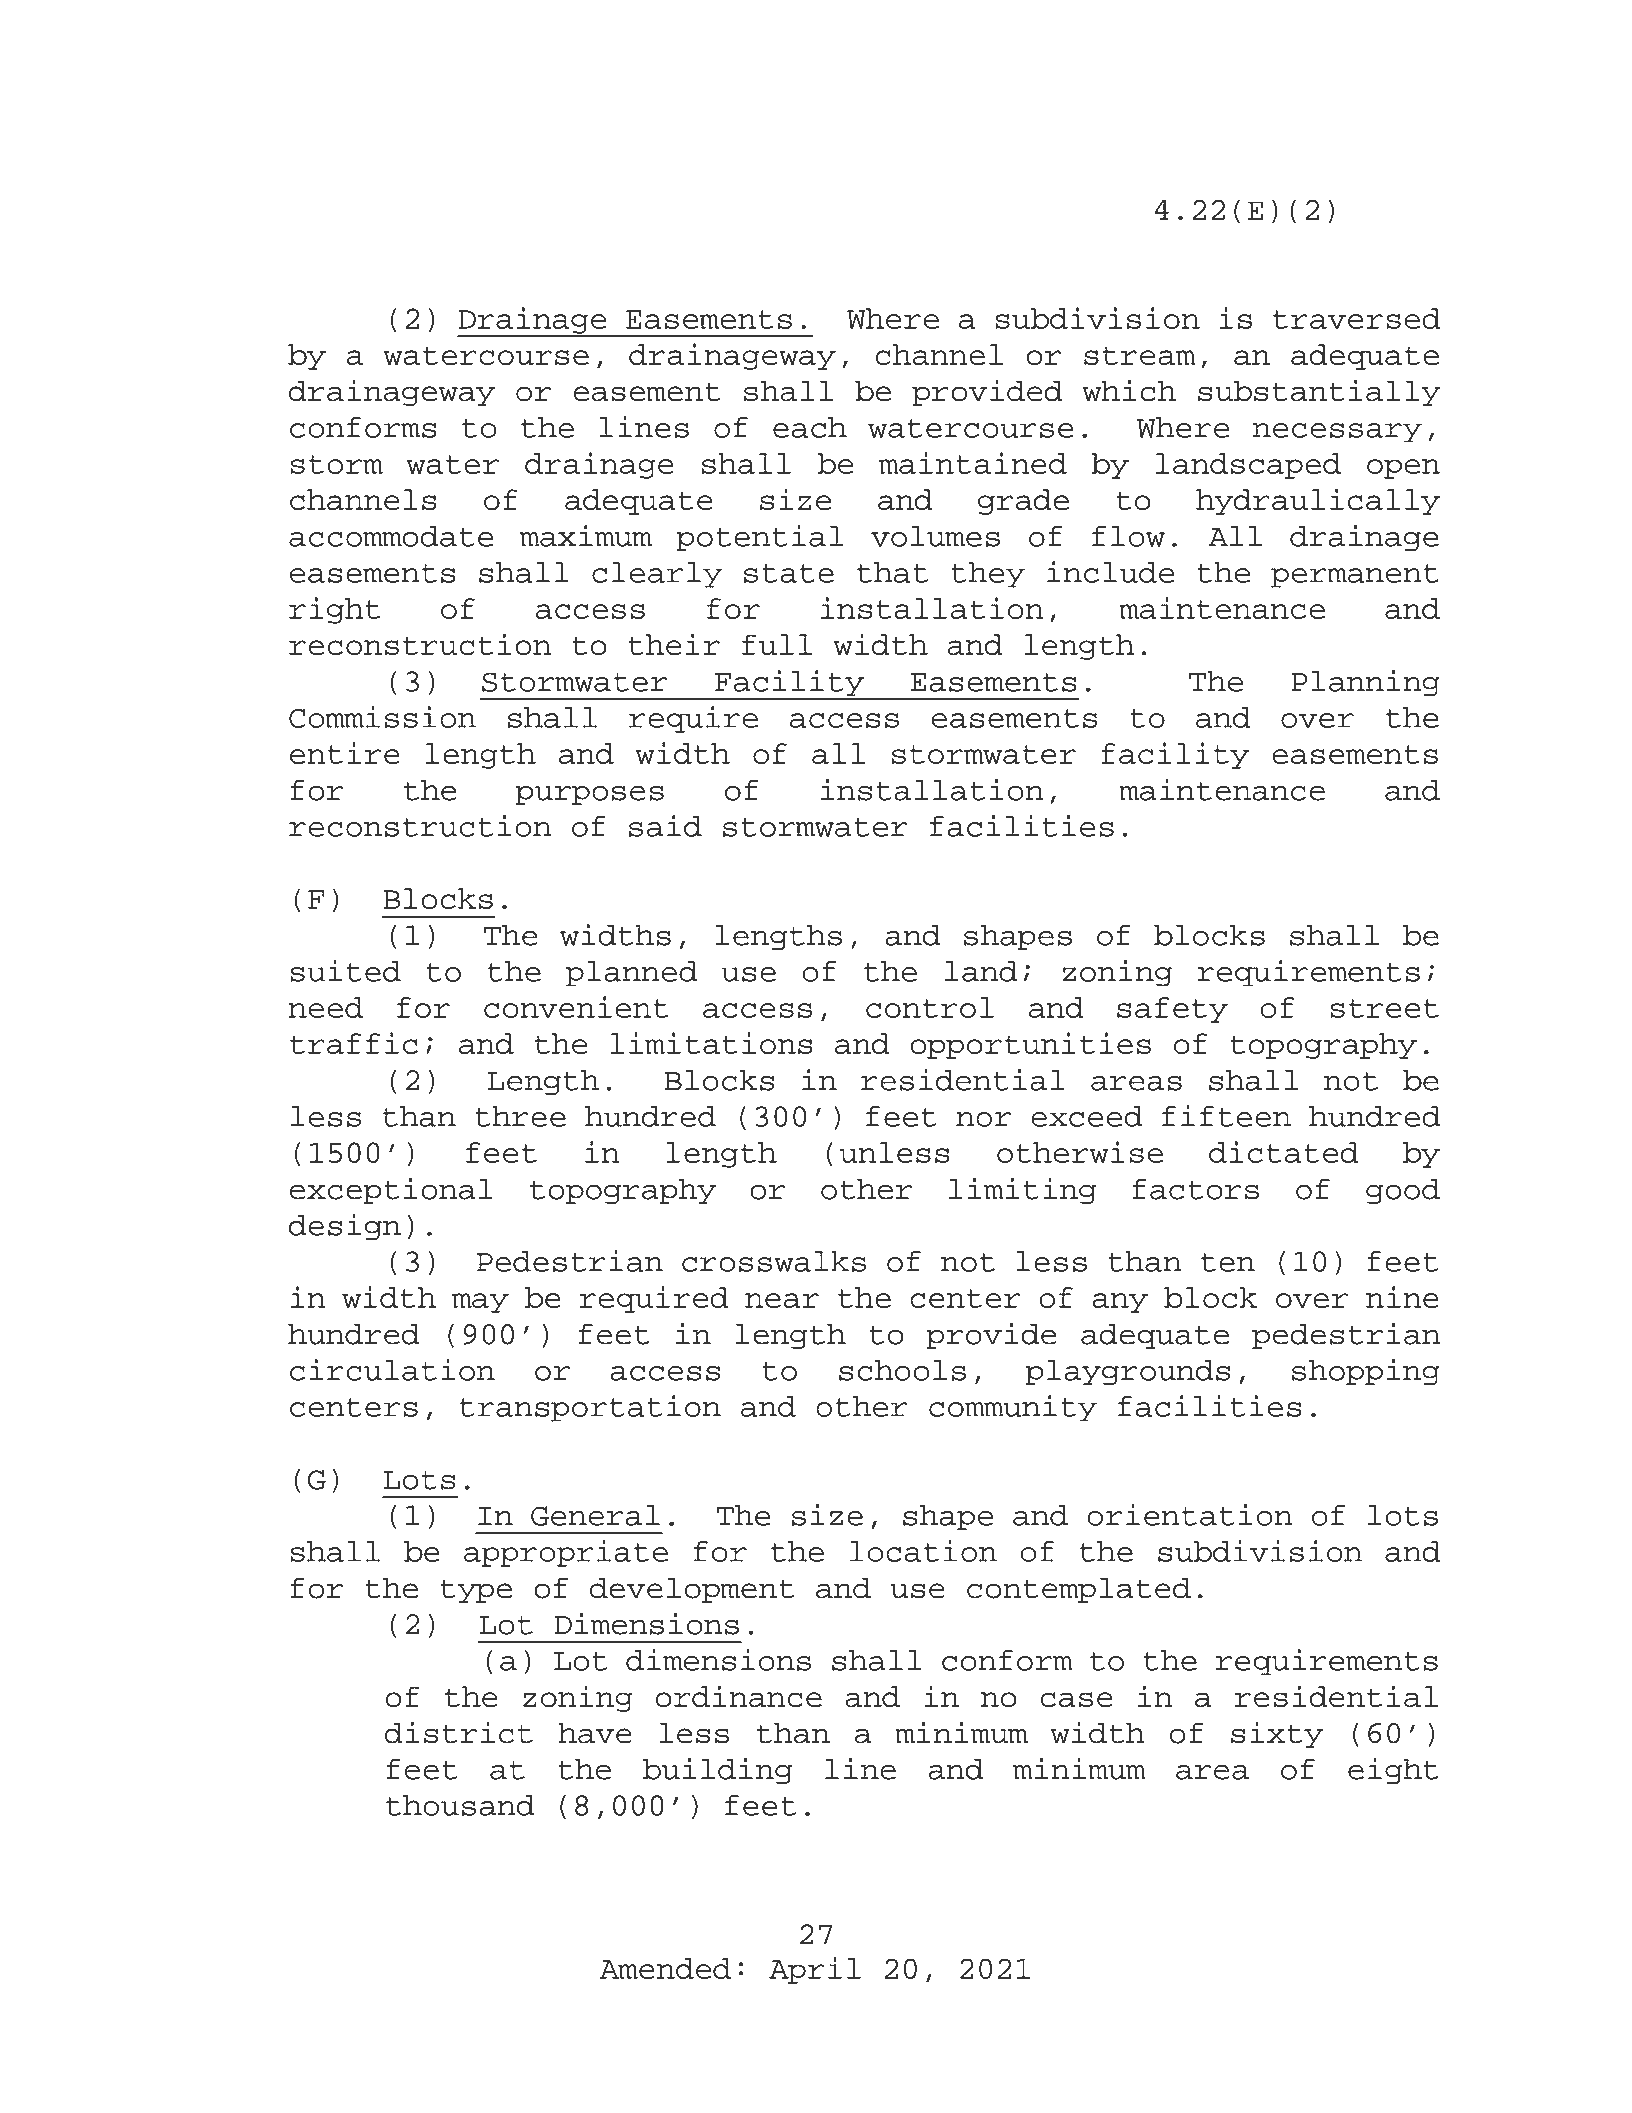 The image size is (1632, 2113). What do you see at coordinates (460, 1805) in the screenshot?
I see `thousand` at bounding box center [460, 1805].
